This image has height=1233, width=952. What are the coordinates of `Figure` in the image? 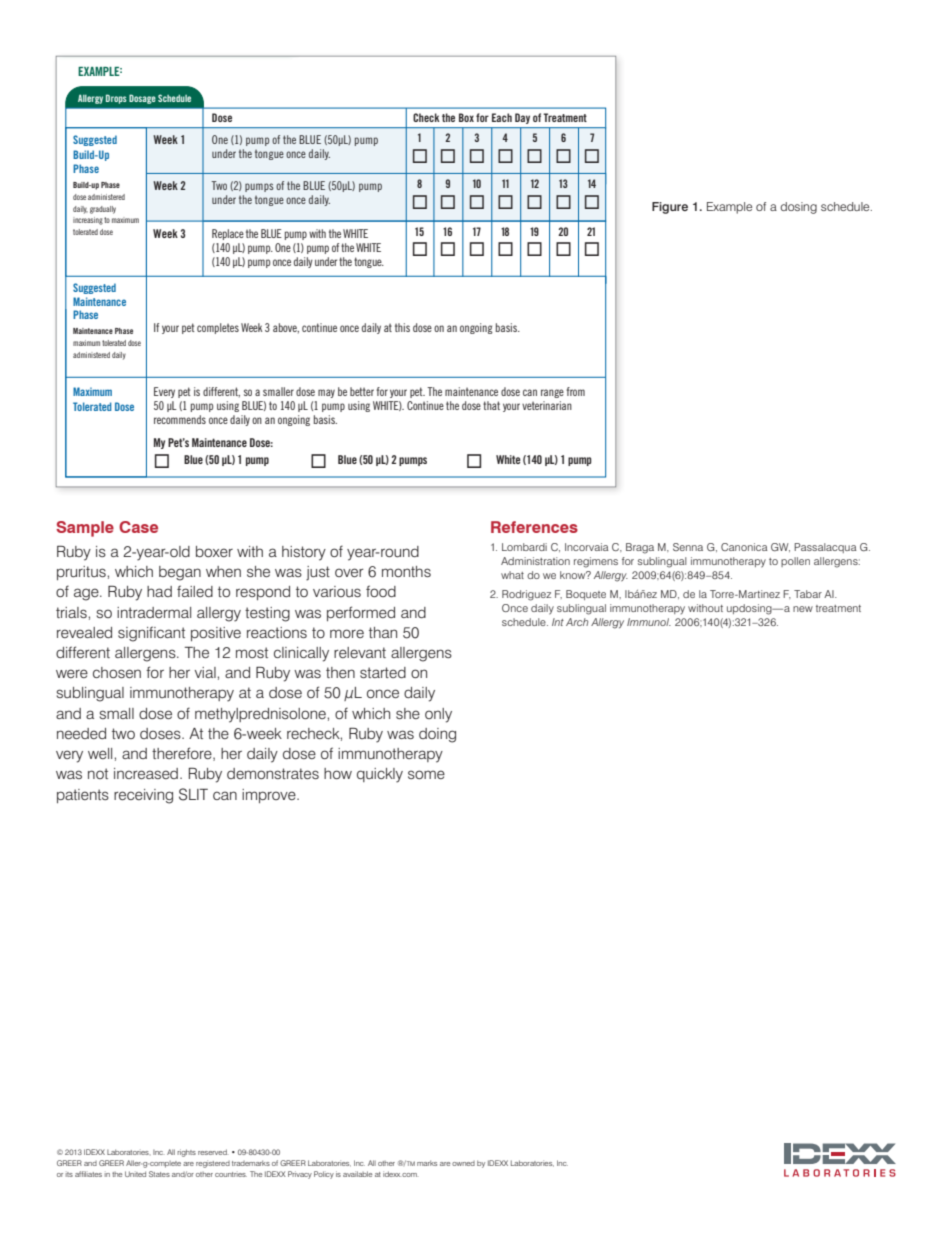 It's located at (670, 208).
